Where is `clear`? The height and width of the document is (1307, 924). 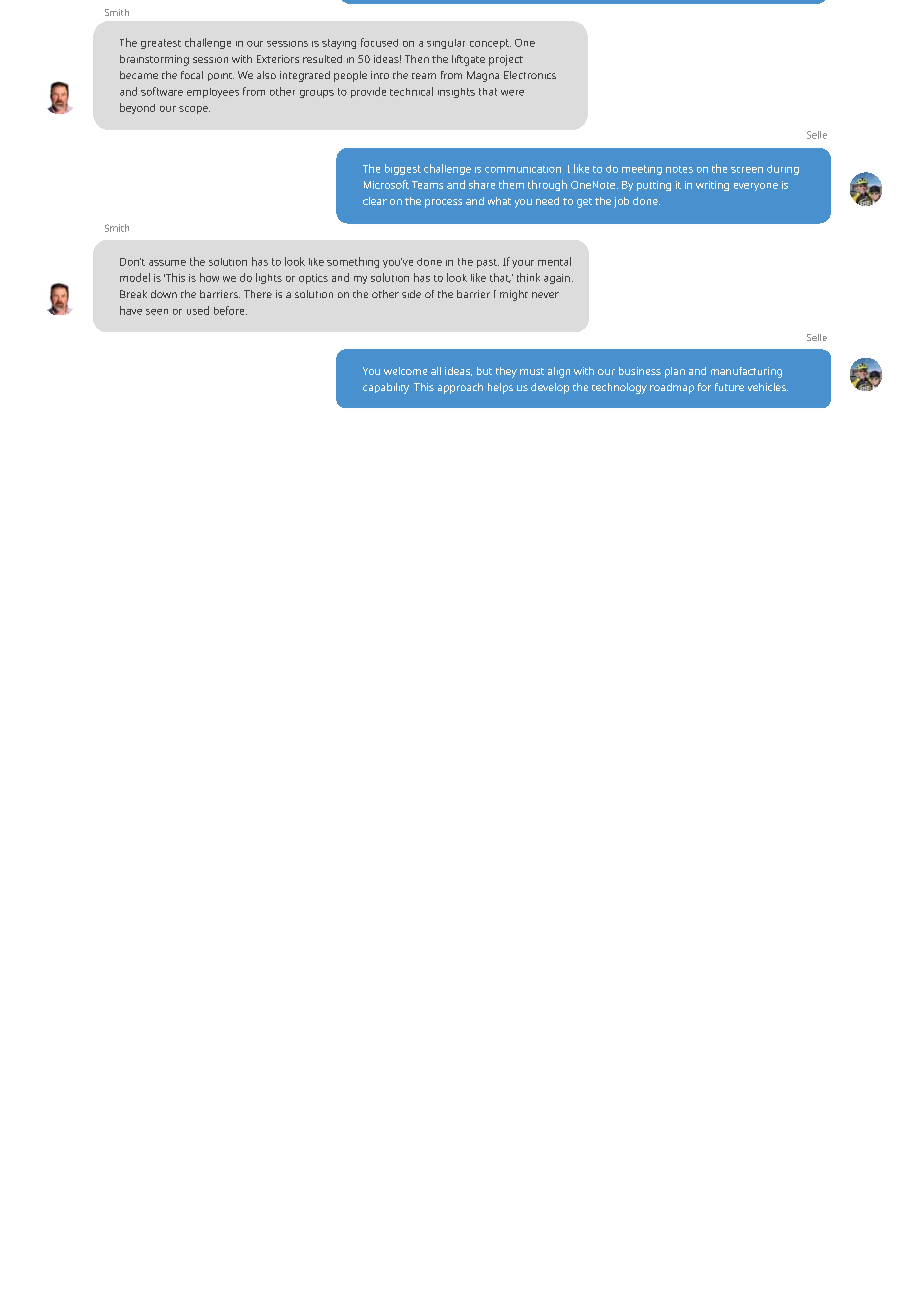
clear is located at coordinates (375, 201).
